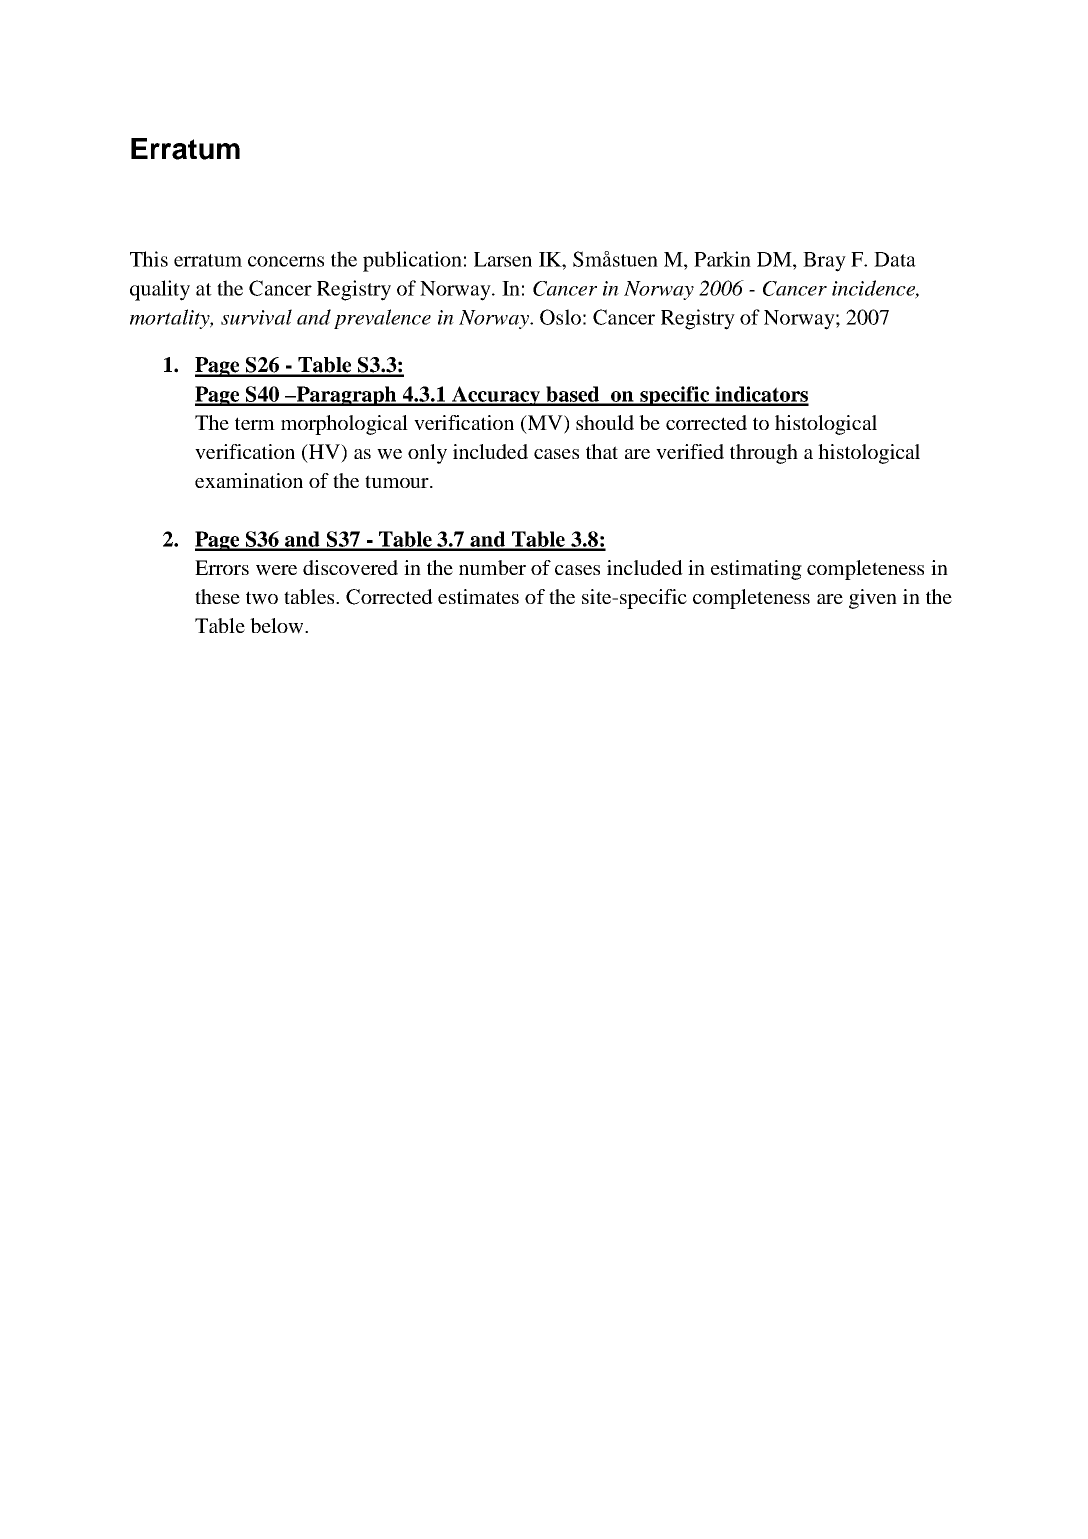 This image has width=1088, height=1539. What do you see at coordinates (764, 454) in the image?
I see `through` at bounding box center [764, 454].
